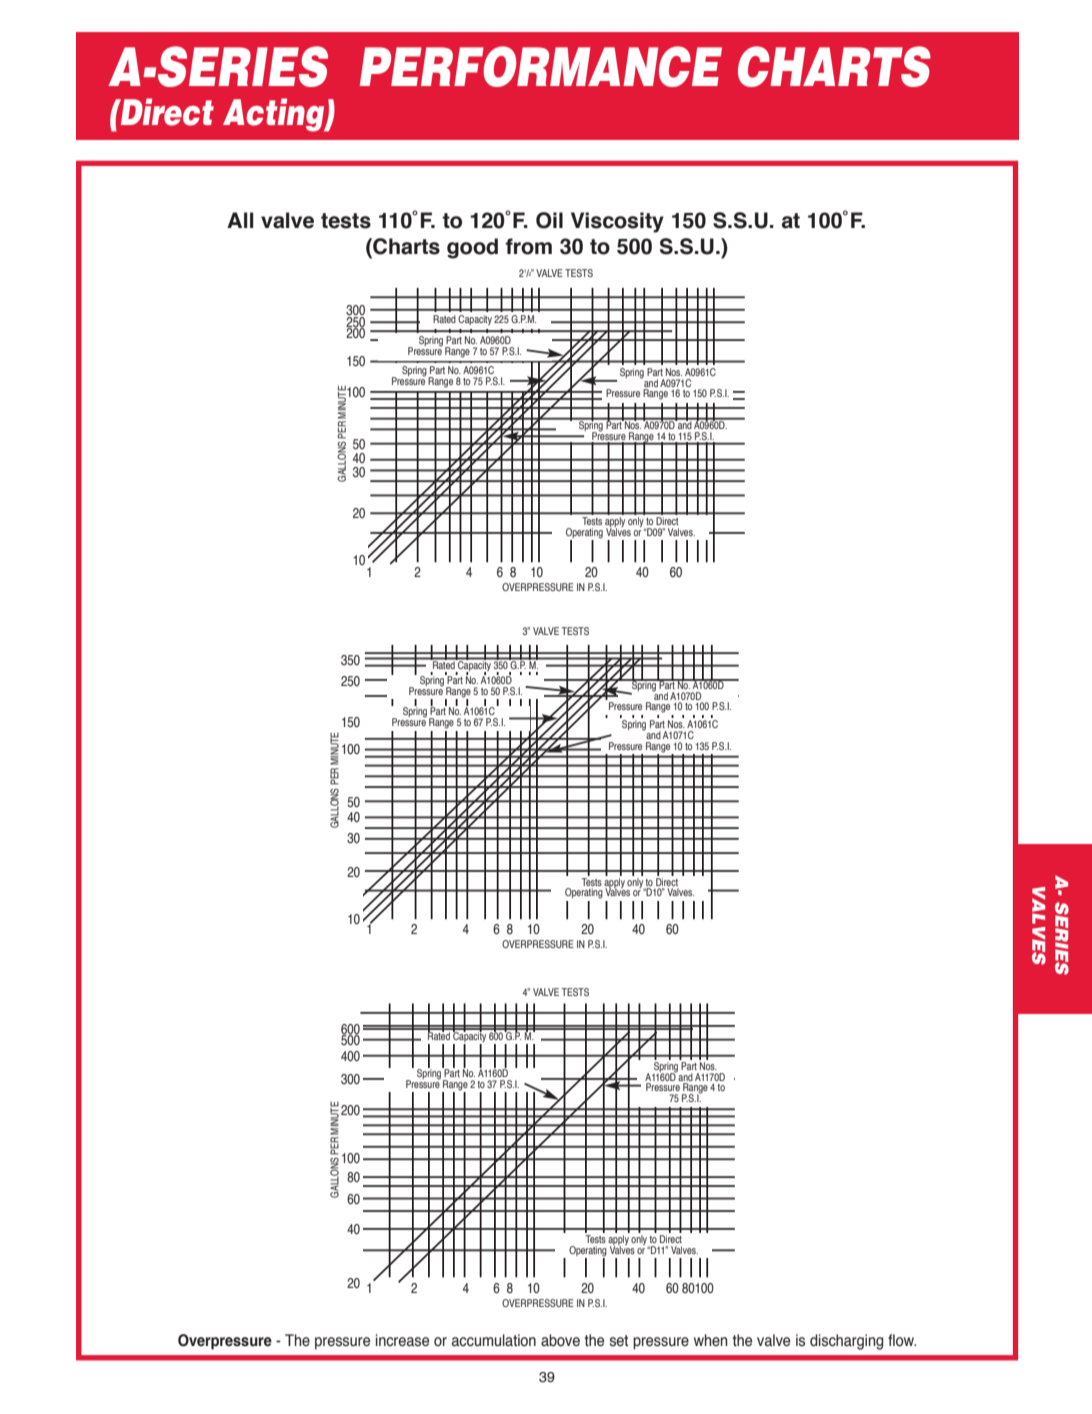  Describe the element at coordinates (846, 1342) in the image. I see `discharging` at that location.
